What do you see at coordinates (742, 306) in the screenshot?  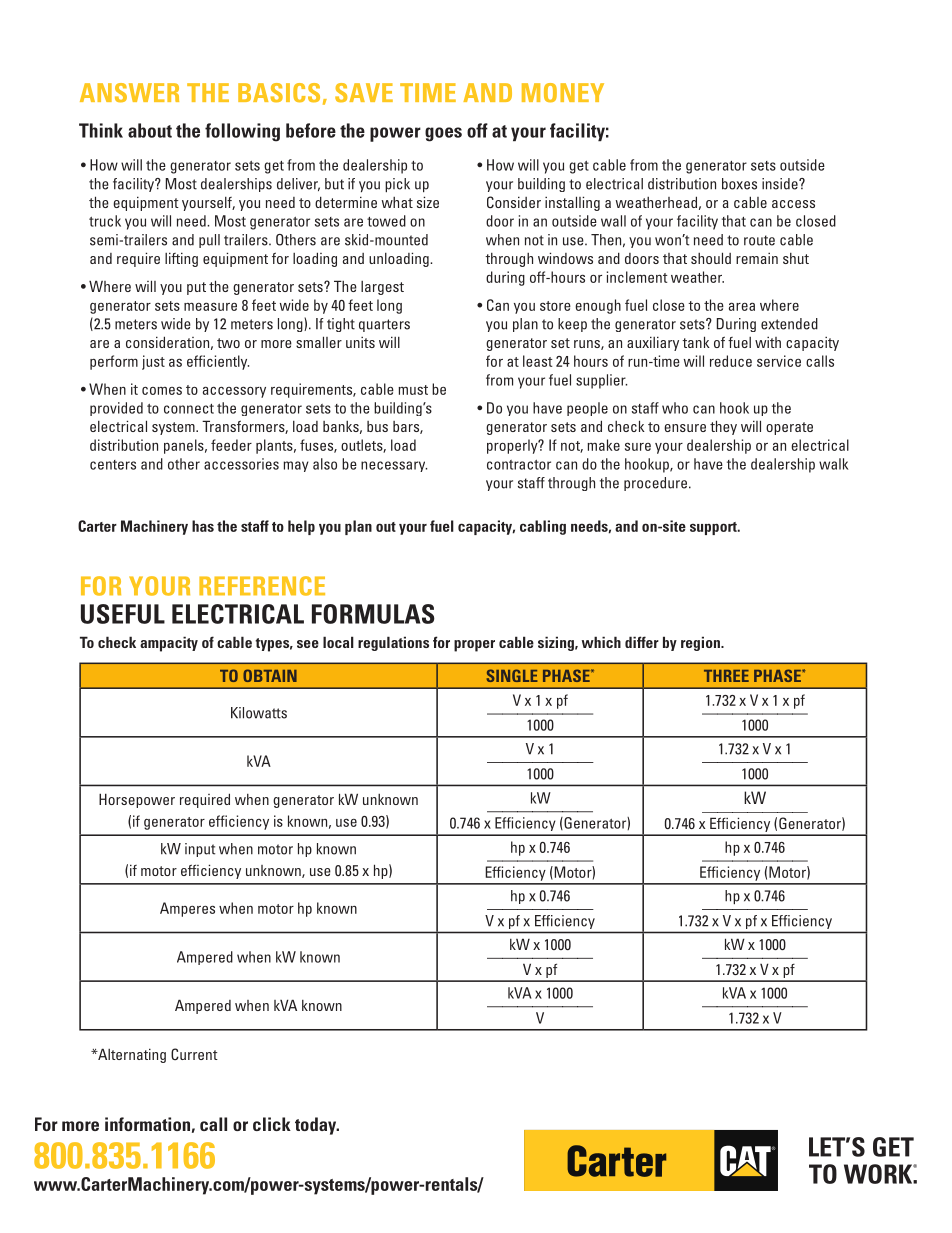 I see `area` at bounding box center [742, 306].
